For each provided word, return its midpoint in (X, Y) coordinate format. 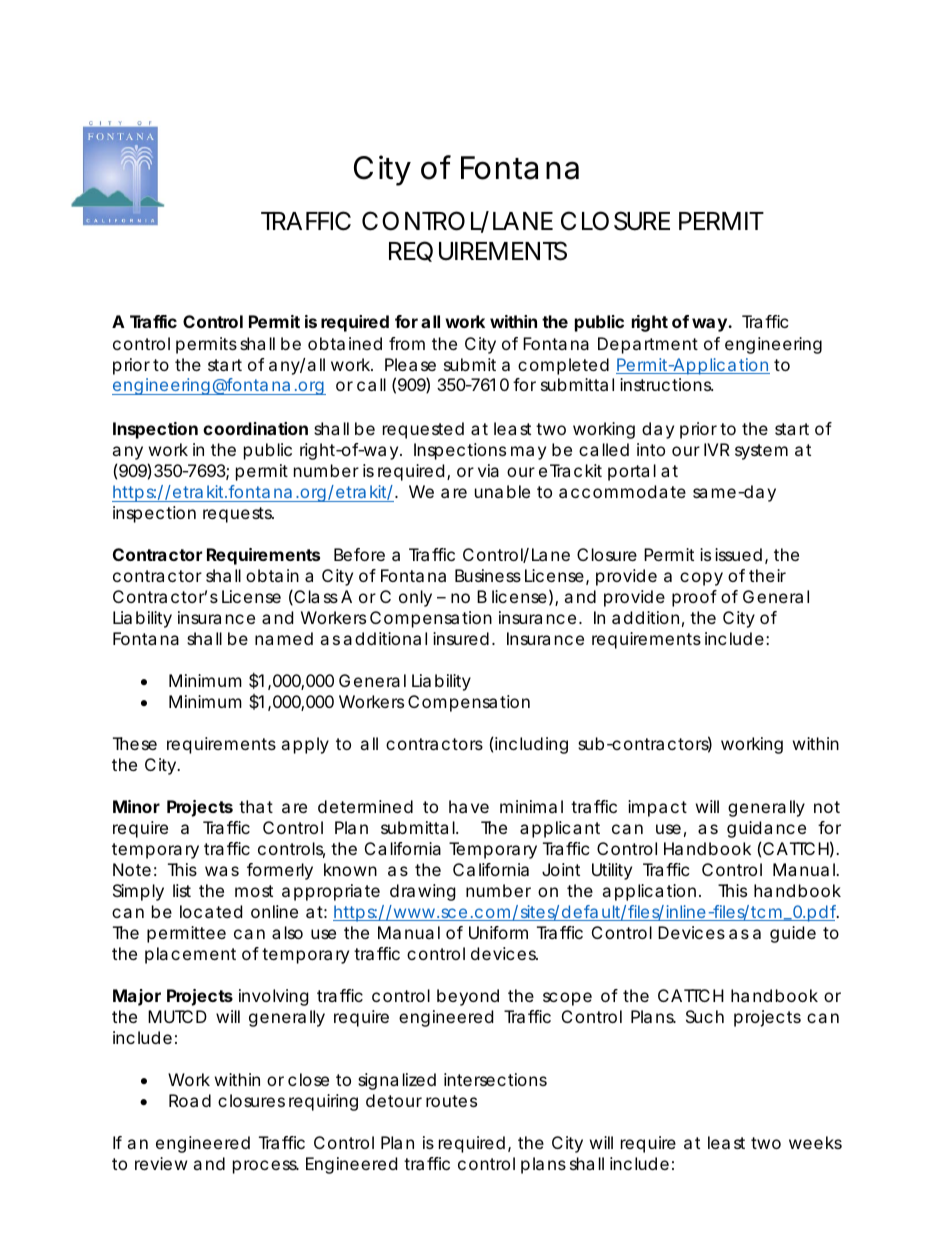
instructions (666, 384)
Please (410, 364)
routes (451, 1101)
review (161, 1163)
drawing (423, 892)
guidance (766, 829)
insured (461, 638)
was (222, 871)
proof (694, 598)
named (284, 638)
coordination (255, 428)
